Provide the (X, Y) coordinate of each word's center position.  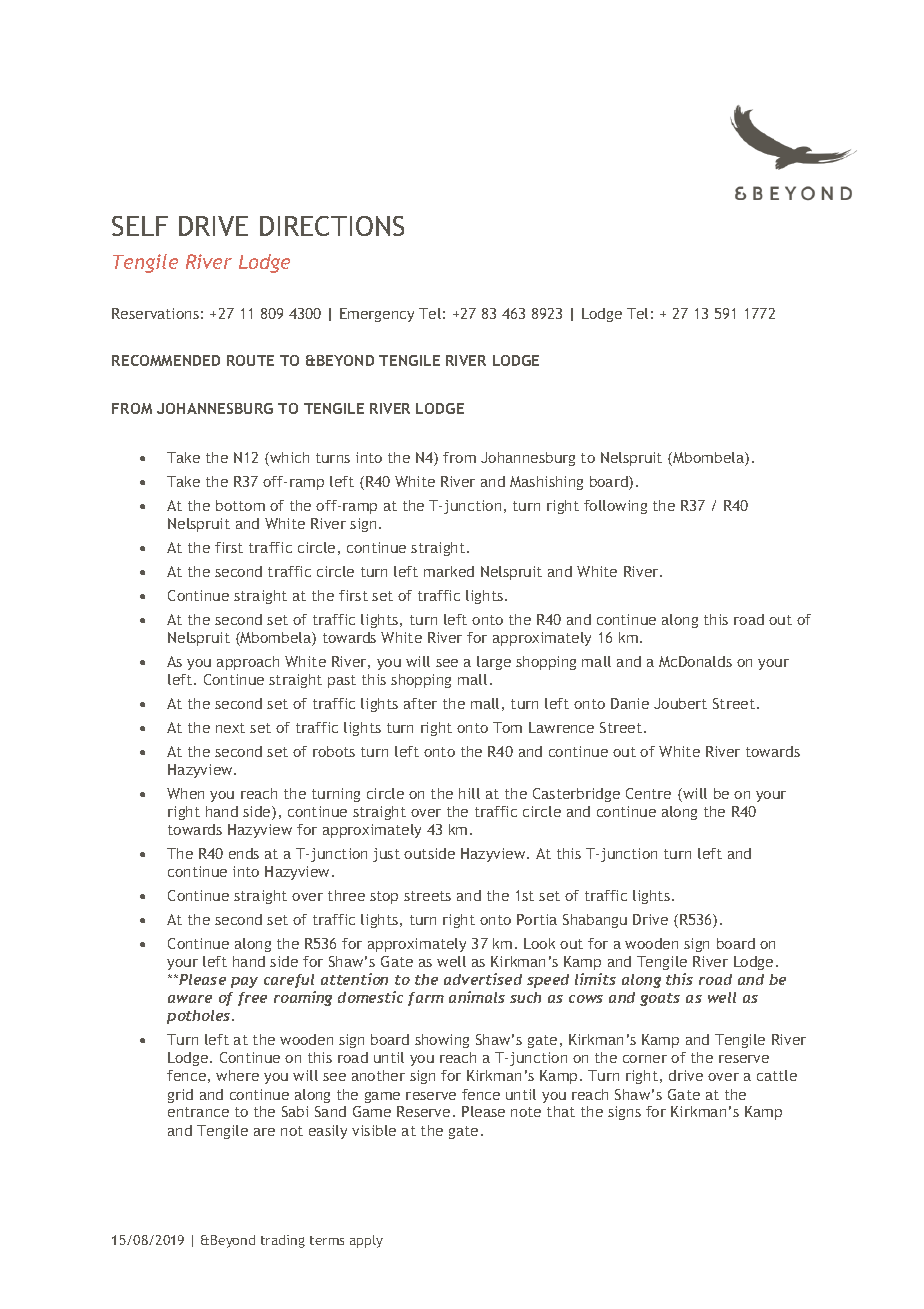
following (615, 507)
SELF (140, 226)
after (420, 703)
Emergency (377, 315)
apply (366, 1241)
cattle (777, 1075)
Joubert (680, 703)
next (230, 728)
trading (283, 1241)
